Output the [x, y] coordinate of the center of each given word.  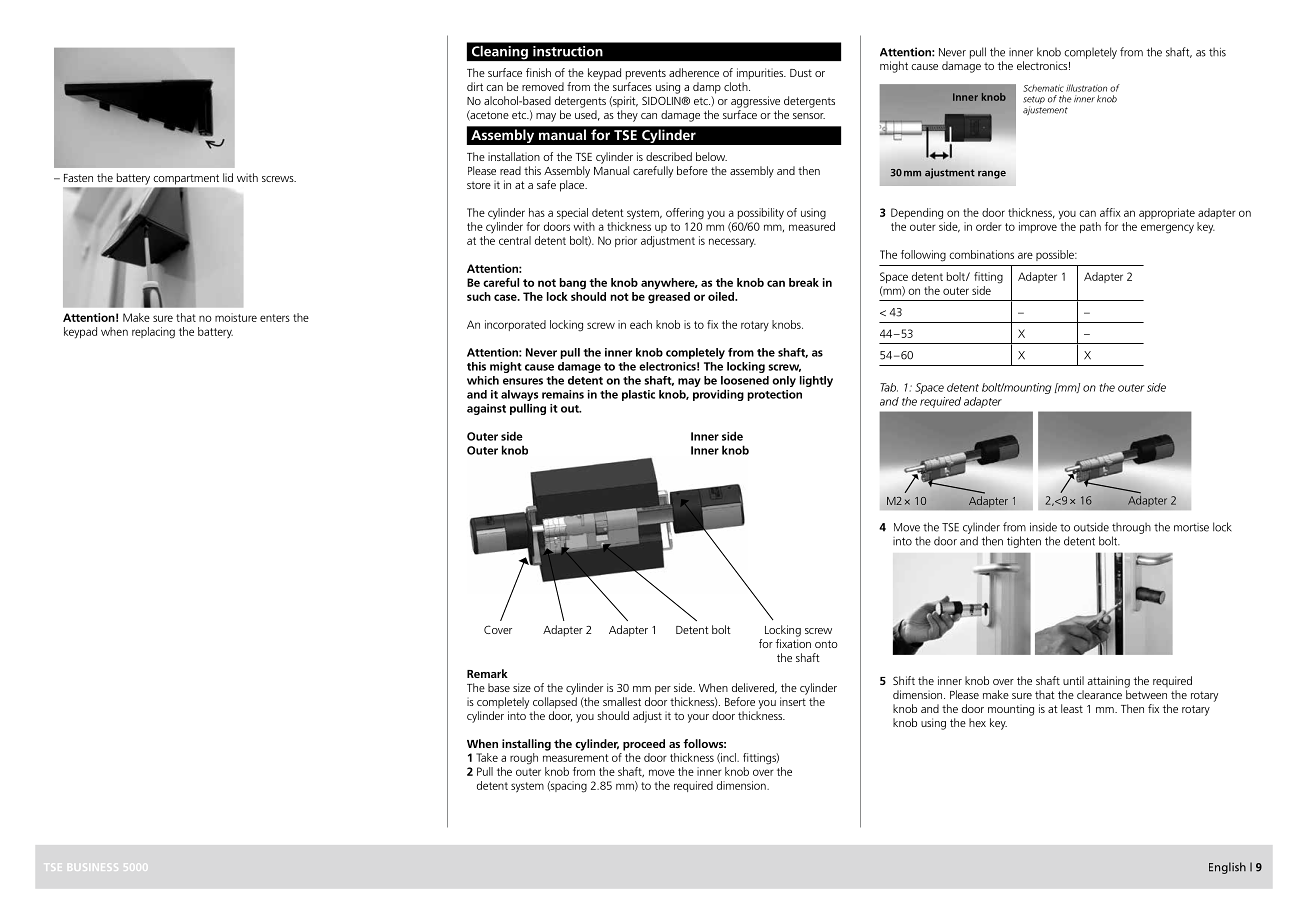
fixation [793, 643]
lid [228, 177]
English [1227, 868]
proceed [644, 745]
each [641, 324]
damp [707, 88]
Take [487, 757]
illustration [1086, 88]
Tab [889, 387]
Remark [487, 673]
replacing [153, 333]
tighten [1024, 542]
